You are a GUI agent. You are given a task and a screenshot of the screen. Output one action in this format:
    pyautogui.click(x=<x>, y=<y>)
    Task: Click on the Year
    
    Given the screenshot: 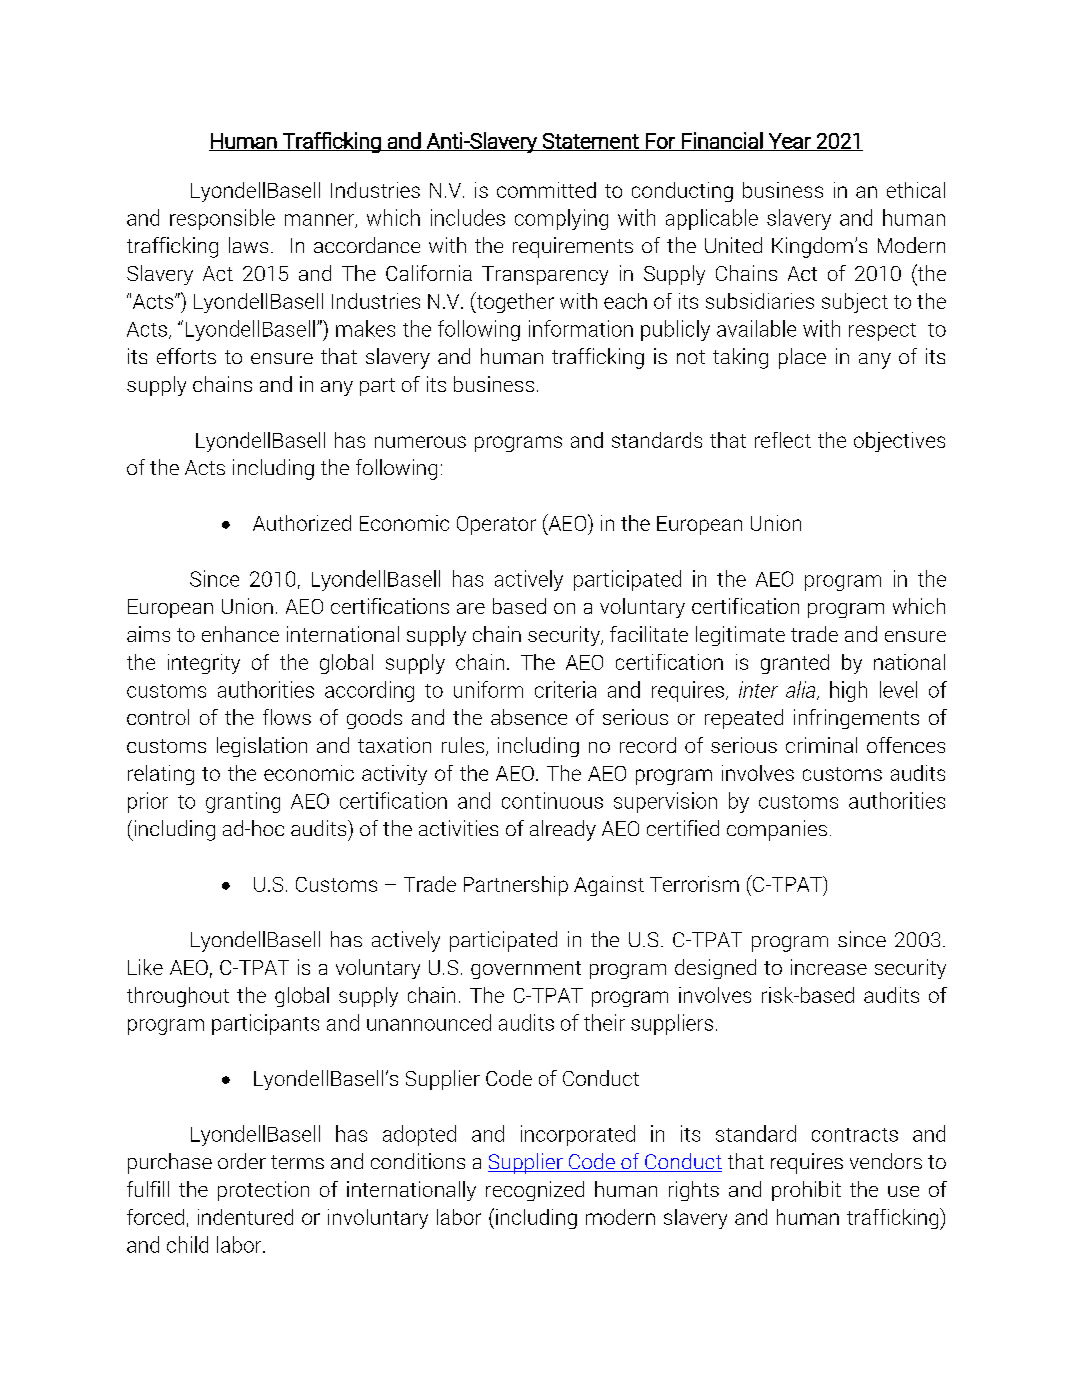 What is the action you would take?
    pyautogui.click(x=790, y=142)
